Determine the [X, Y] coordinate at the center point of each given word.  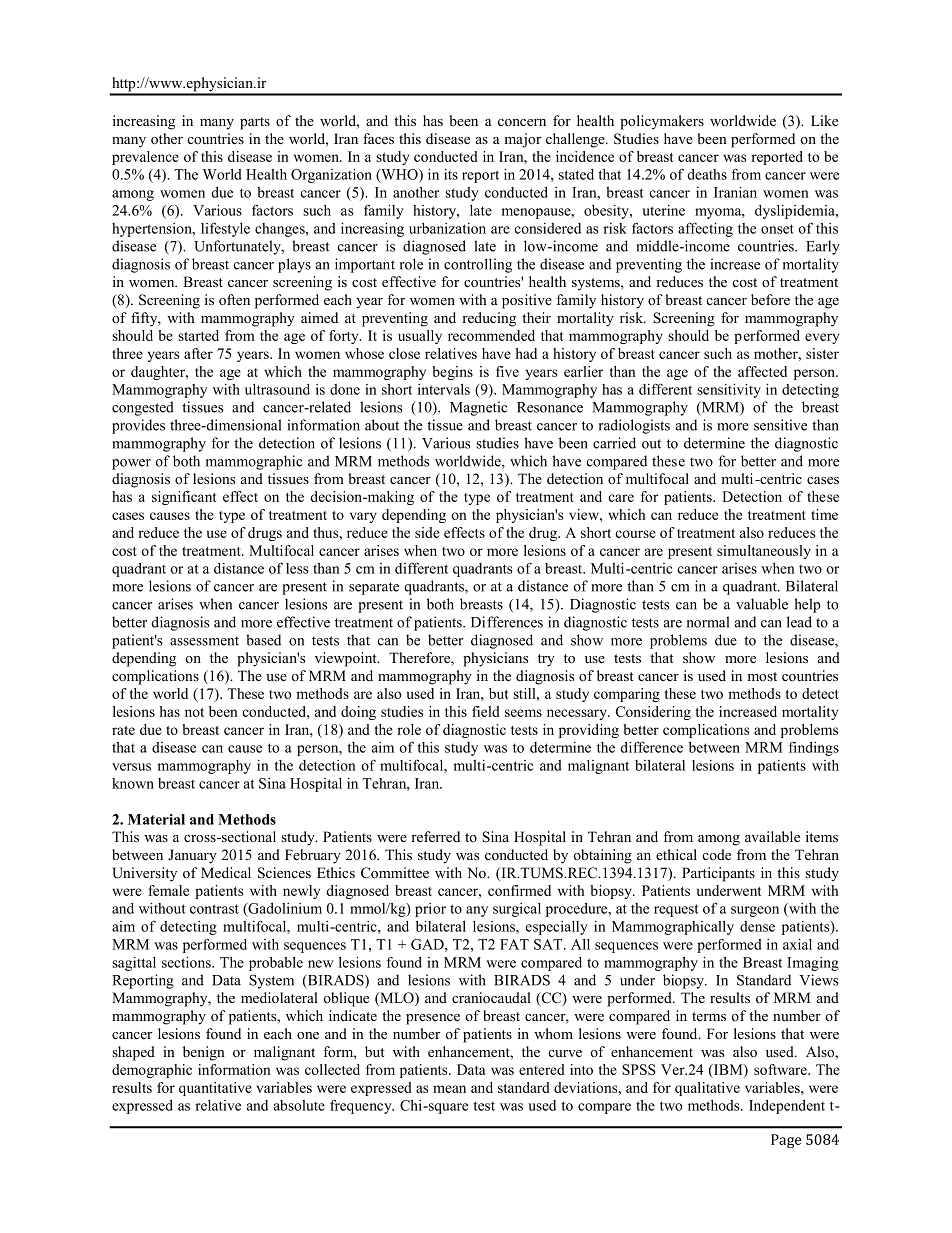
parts [255, 123]
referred [435, 836]
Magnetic [478, 408]
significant [184, 498]
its [451, 174]
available [772, 836]
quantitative [215, 1089]
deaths [707, 174]
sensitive [780, 425]
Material [156, 819]
